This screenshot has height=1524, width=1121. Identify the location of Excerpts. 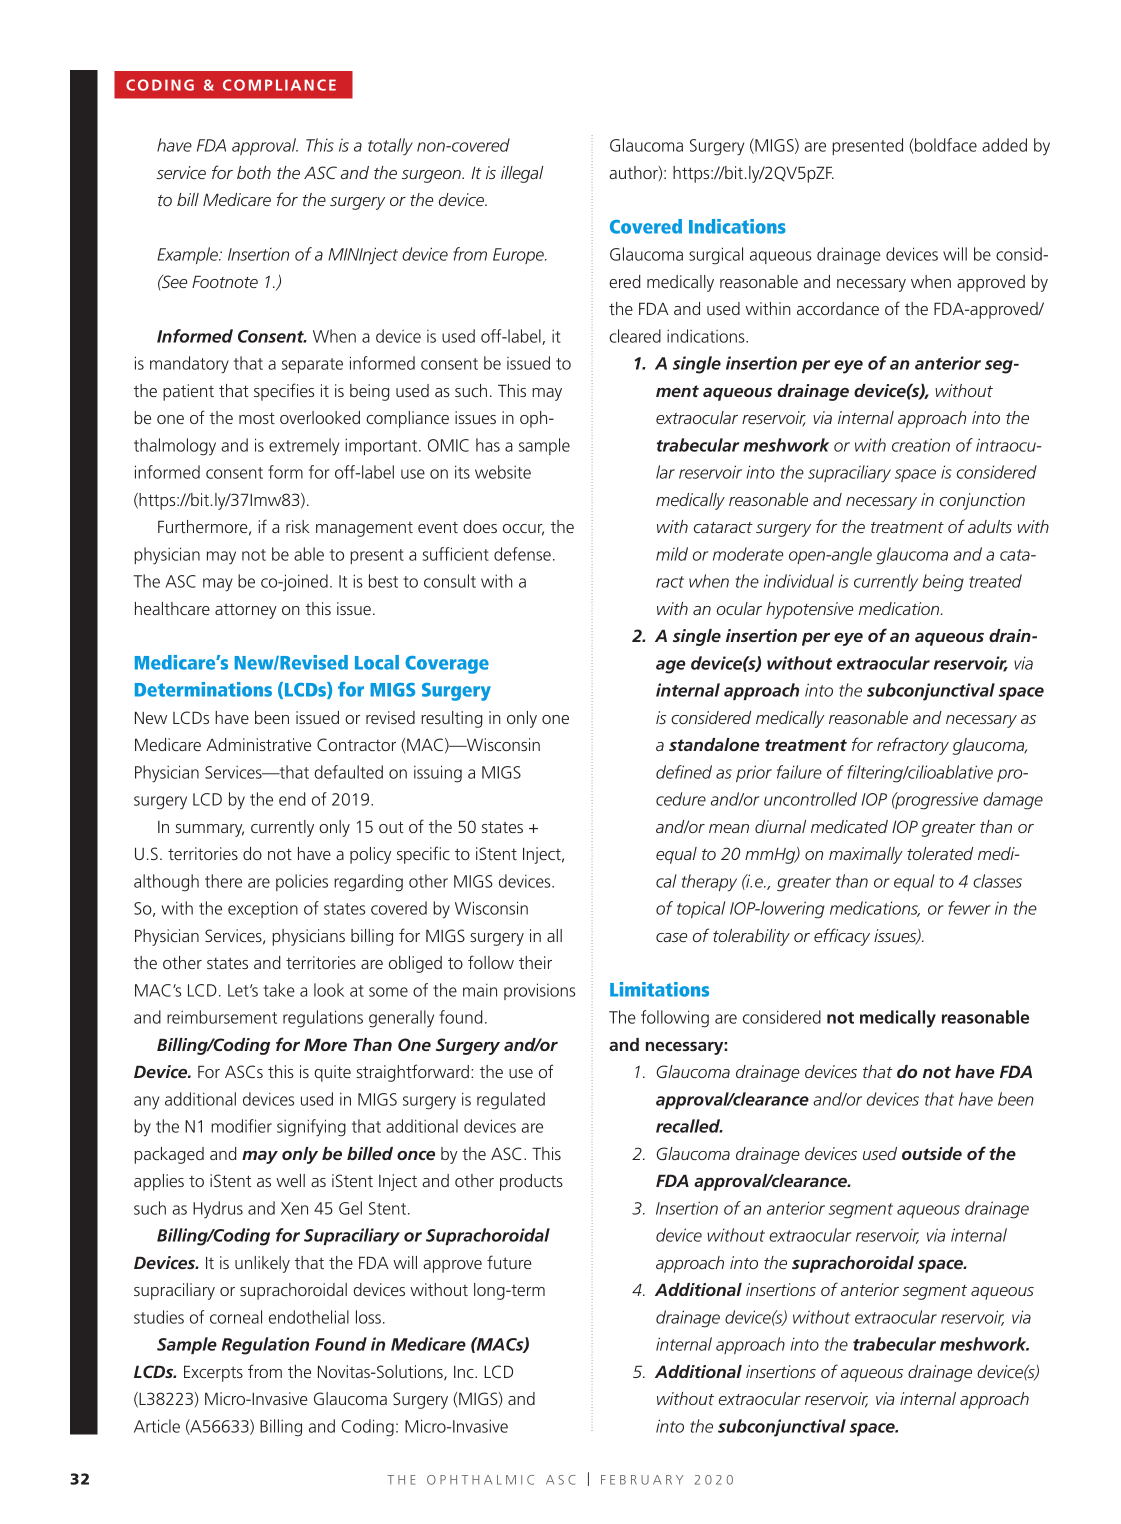
(213, 1373).
